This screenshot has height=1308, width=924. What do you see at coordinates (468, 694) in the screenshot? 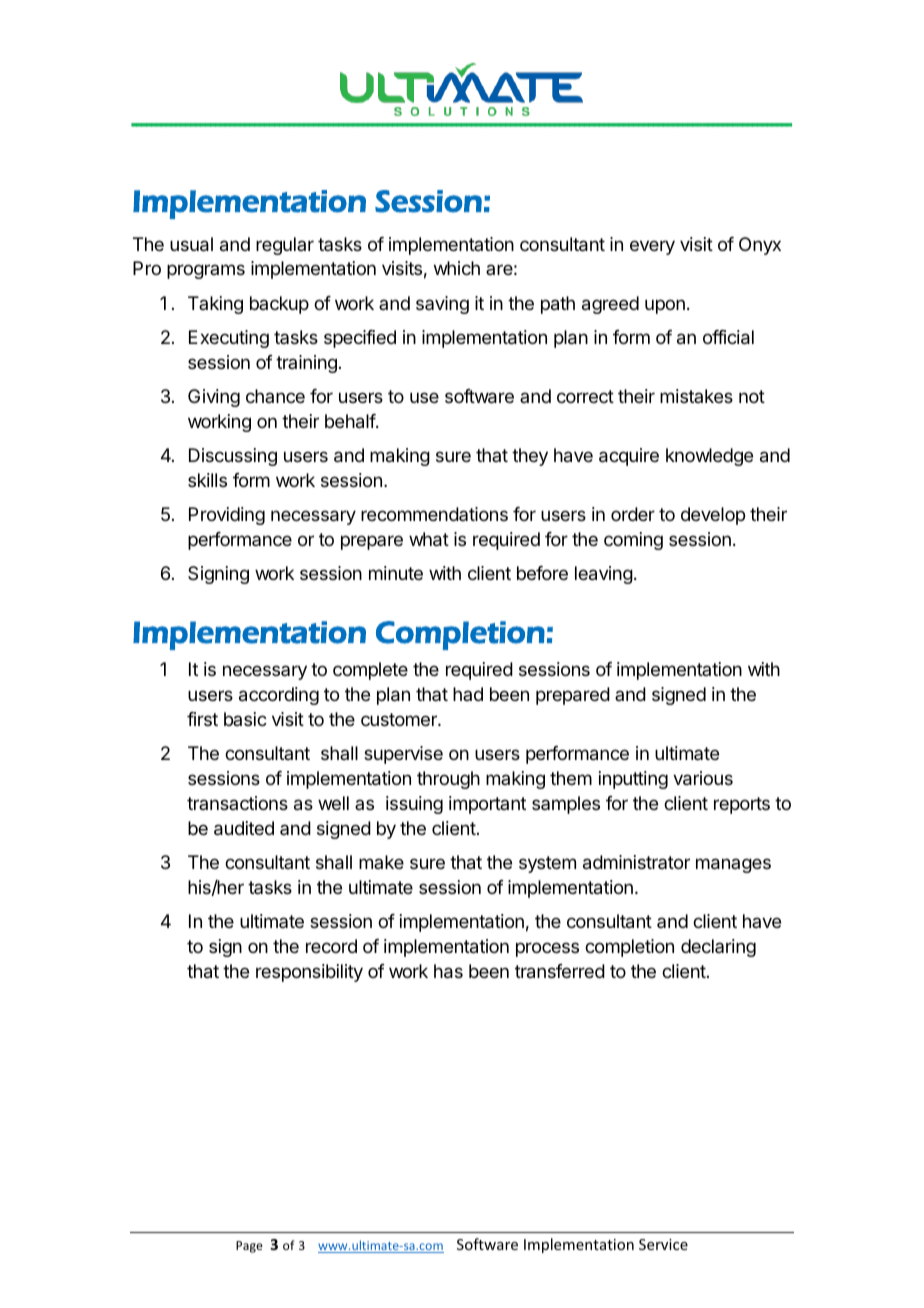
I see `had` at bounding box center [468, 694].
